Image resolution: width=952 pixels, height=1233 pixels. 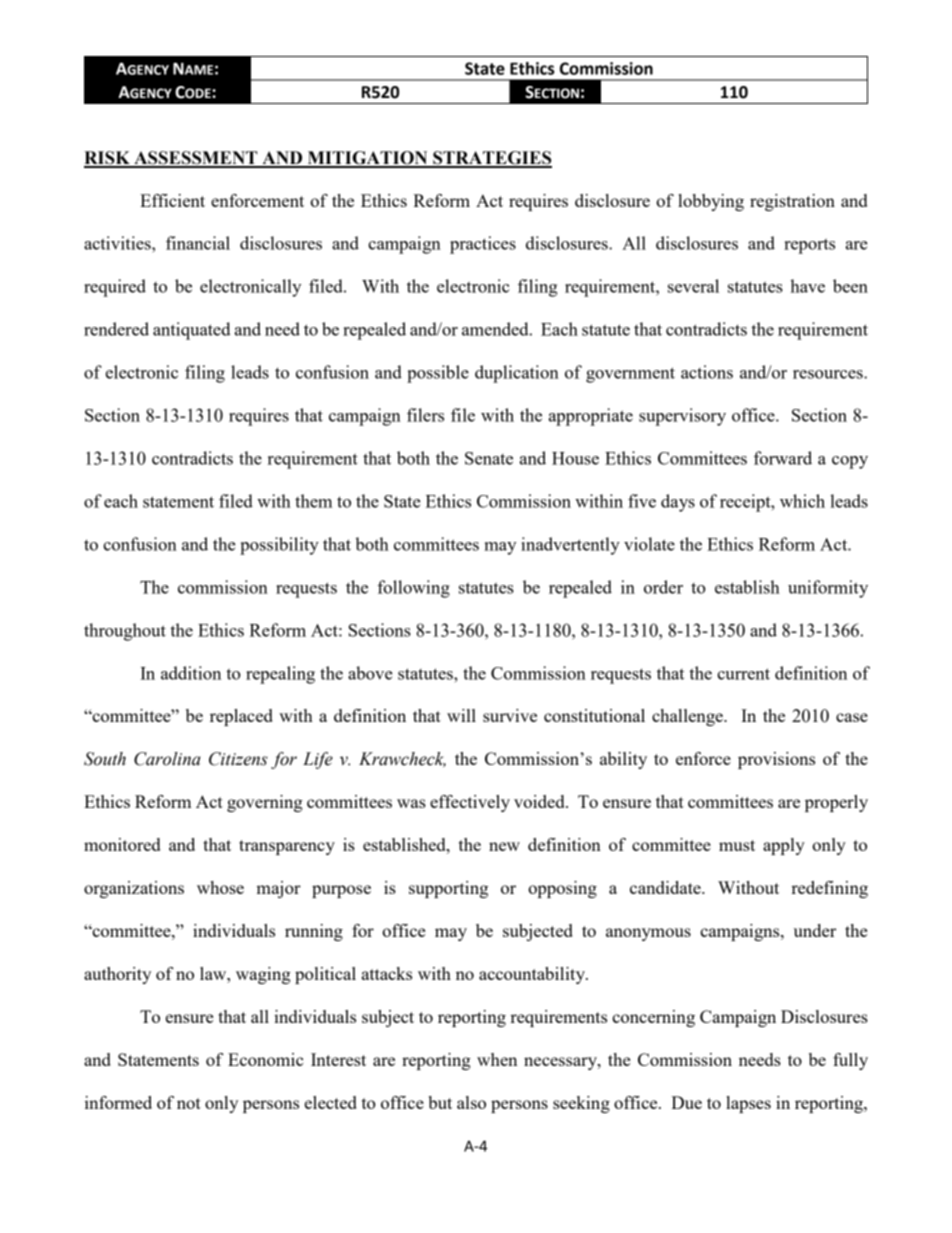 What do you see at coordinates (504, 846) in the screenshot?
I see `new` at bounding box center [504, 846].
